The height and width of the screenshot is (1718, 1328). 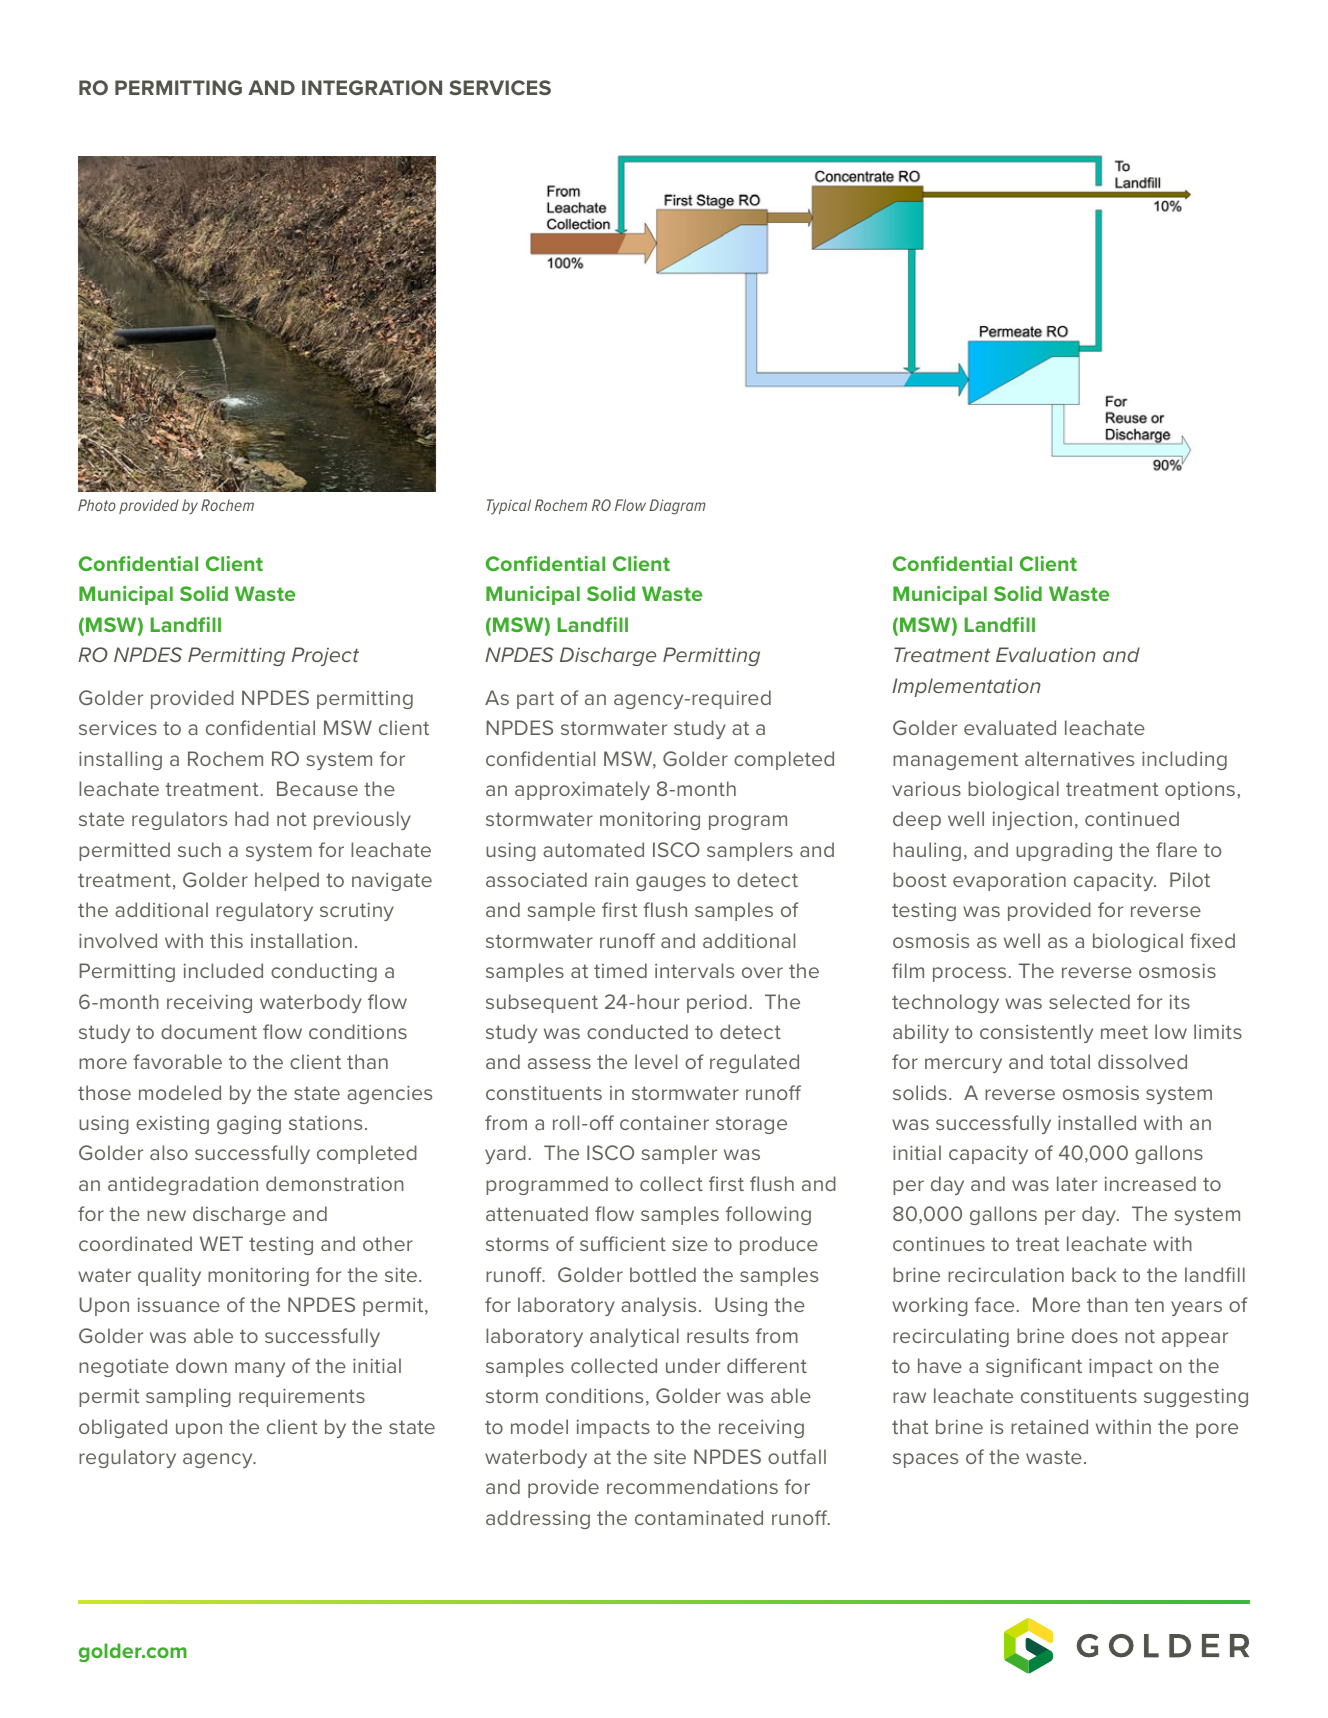 I want to click on Photo, so click(x=97, y=505).
